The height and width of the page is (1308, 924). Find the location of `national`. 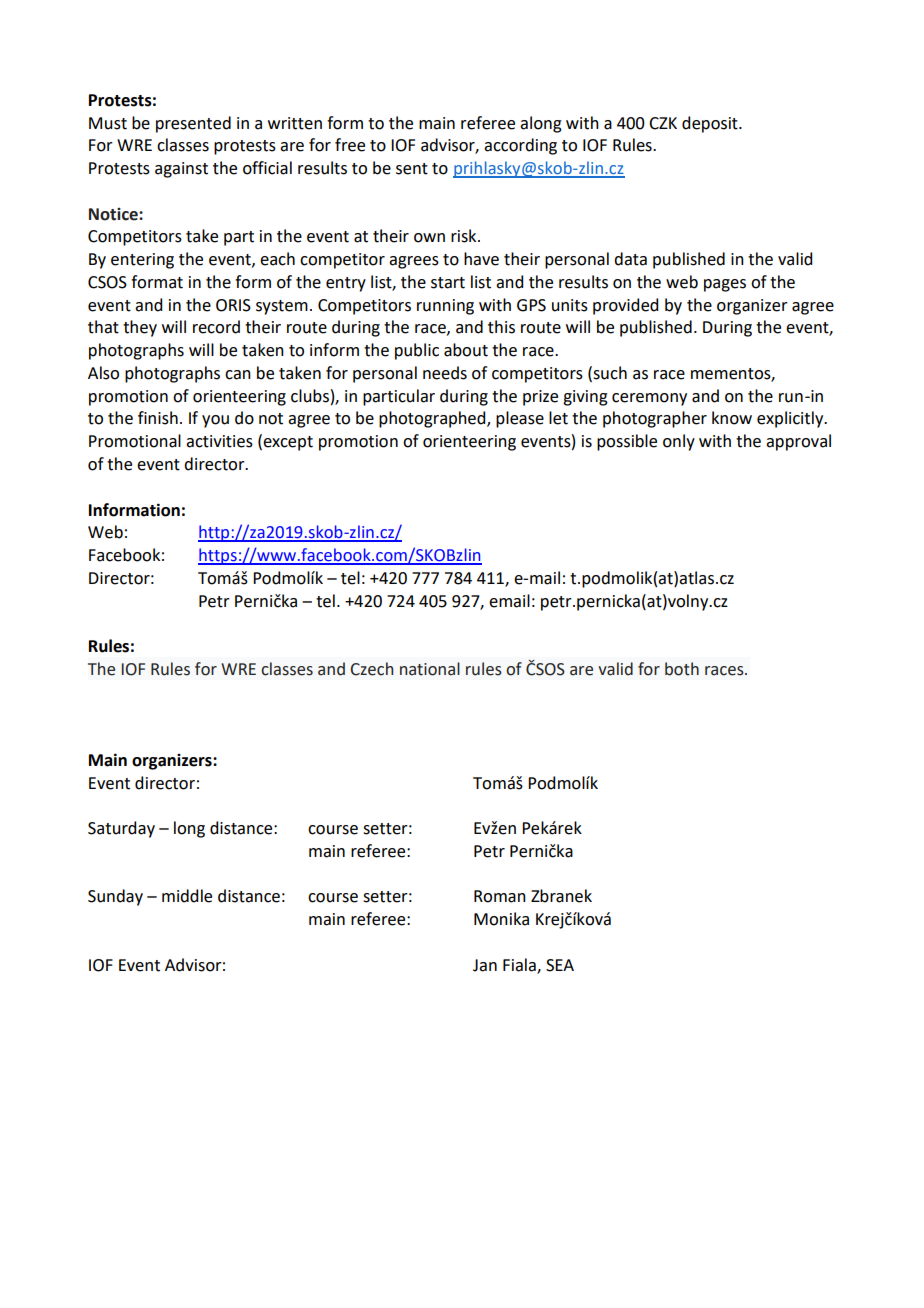

national is located at coordinates (430, 669).
